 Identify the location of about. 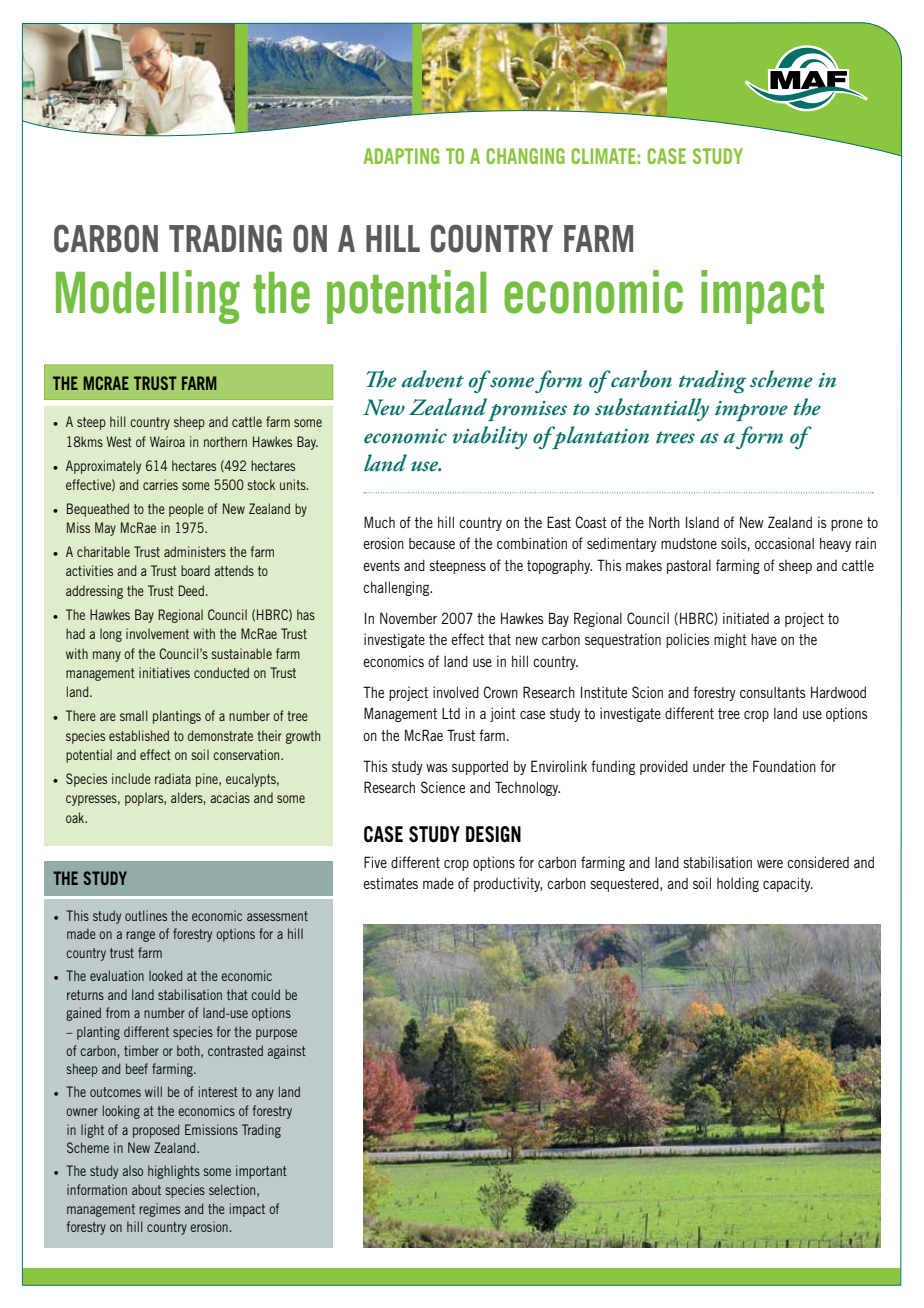
(146, 1189).
